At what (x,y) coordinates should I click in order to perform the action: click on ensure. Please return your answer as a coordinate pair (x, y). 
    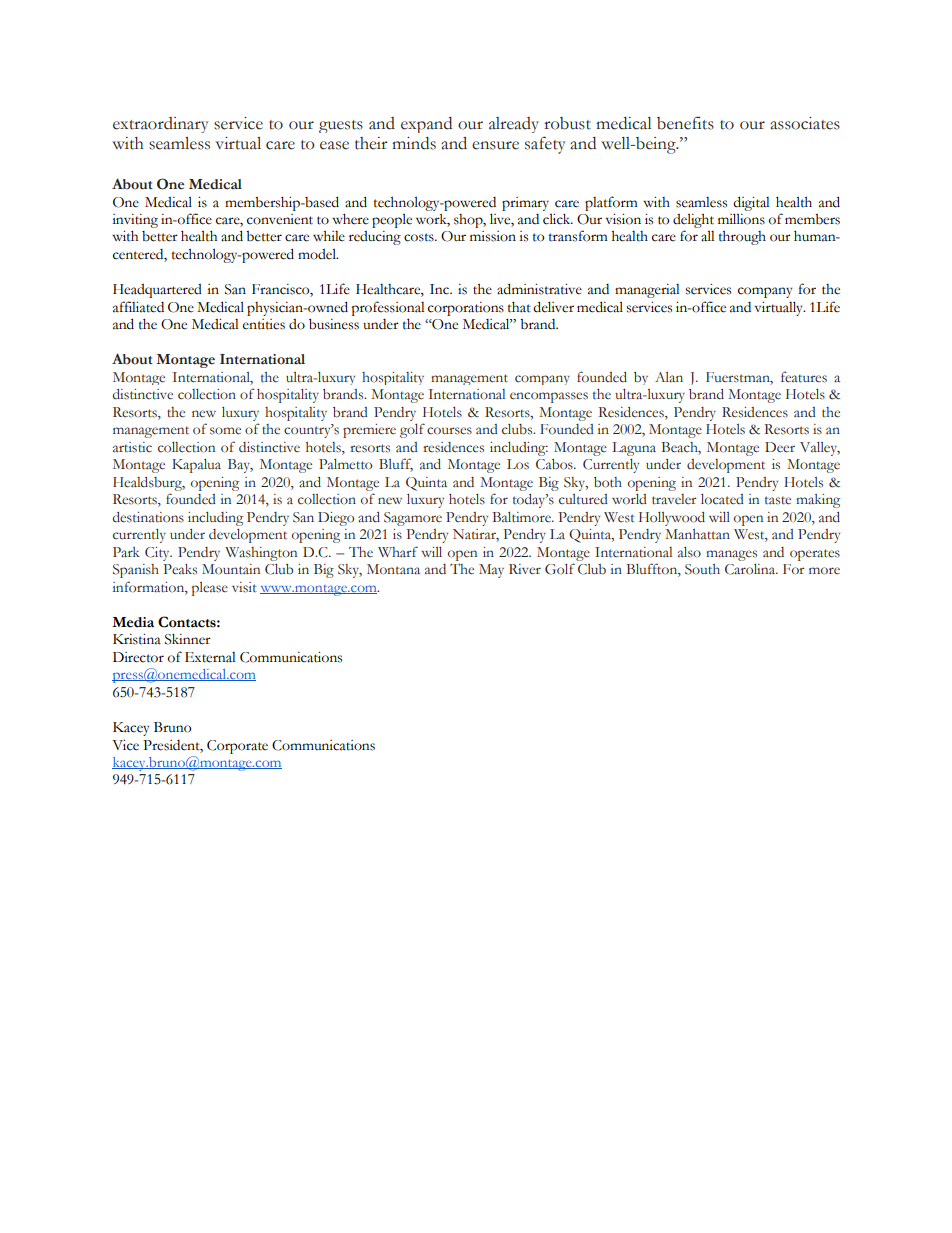
    Looking at the image, I should click on (495, 145).
